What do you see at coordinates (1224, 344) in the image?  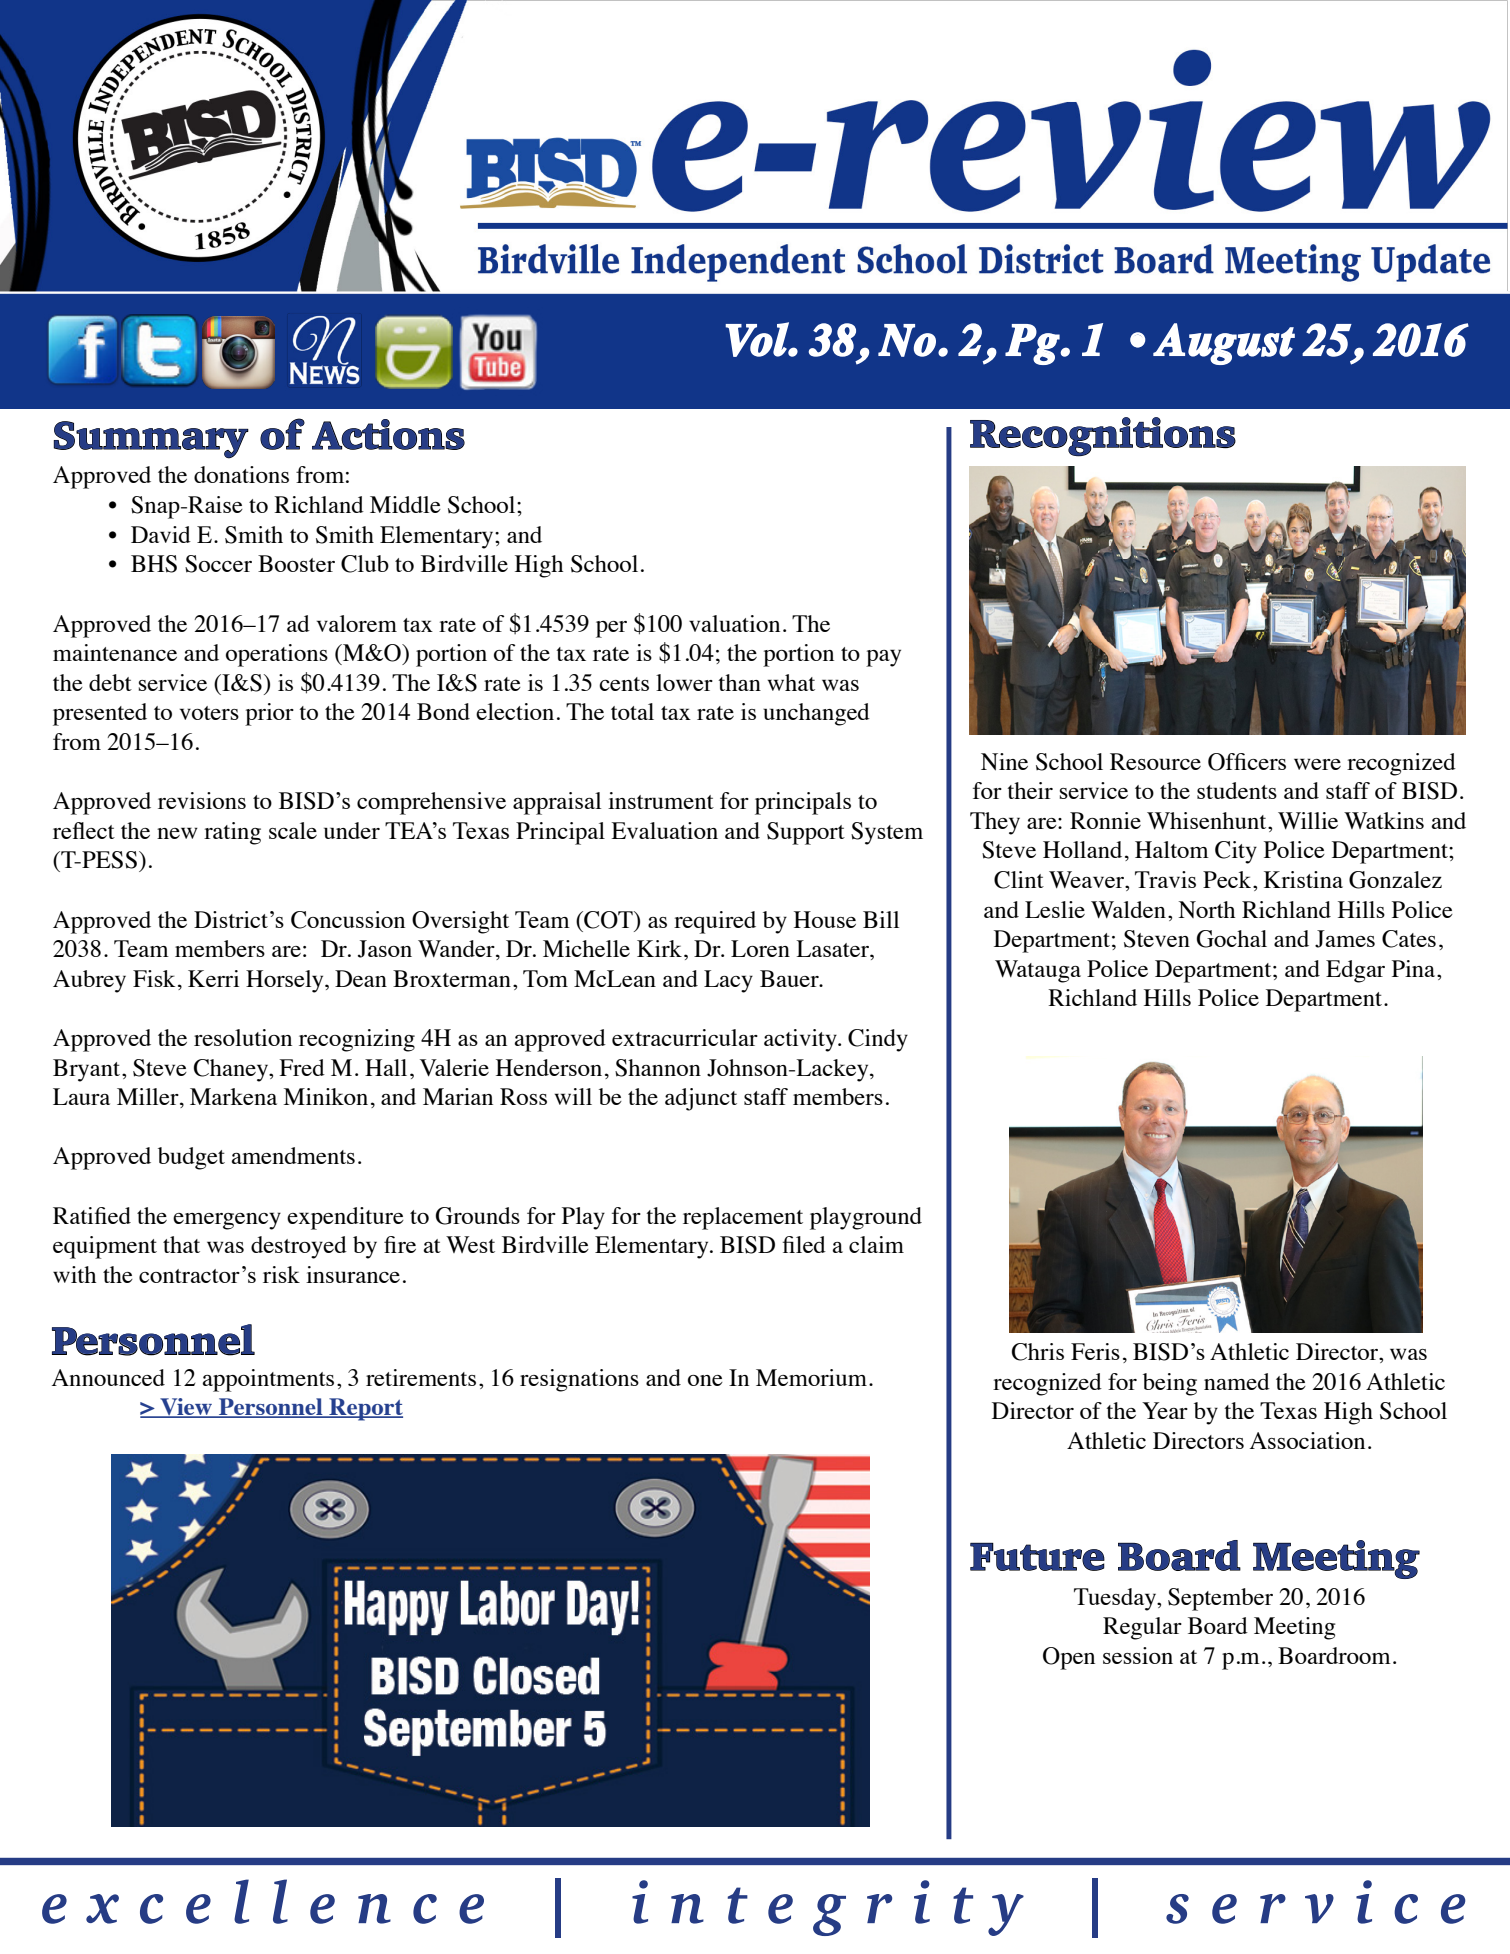 I see `August` at bounding box center [1224, 344].
